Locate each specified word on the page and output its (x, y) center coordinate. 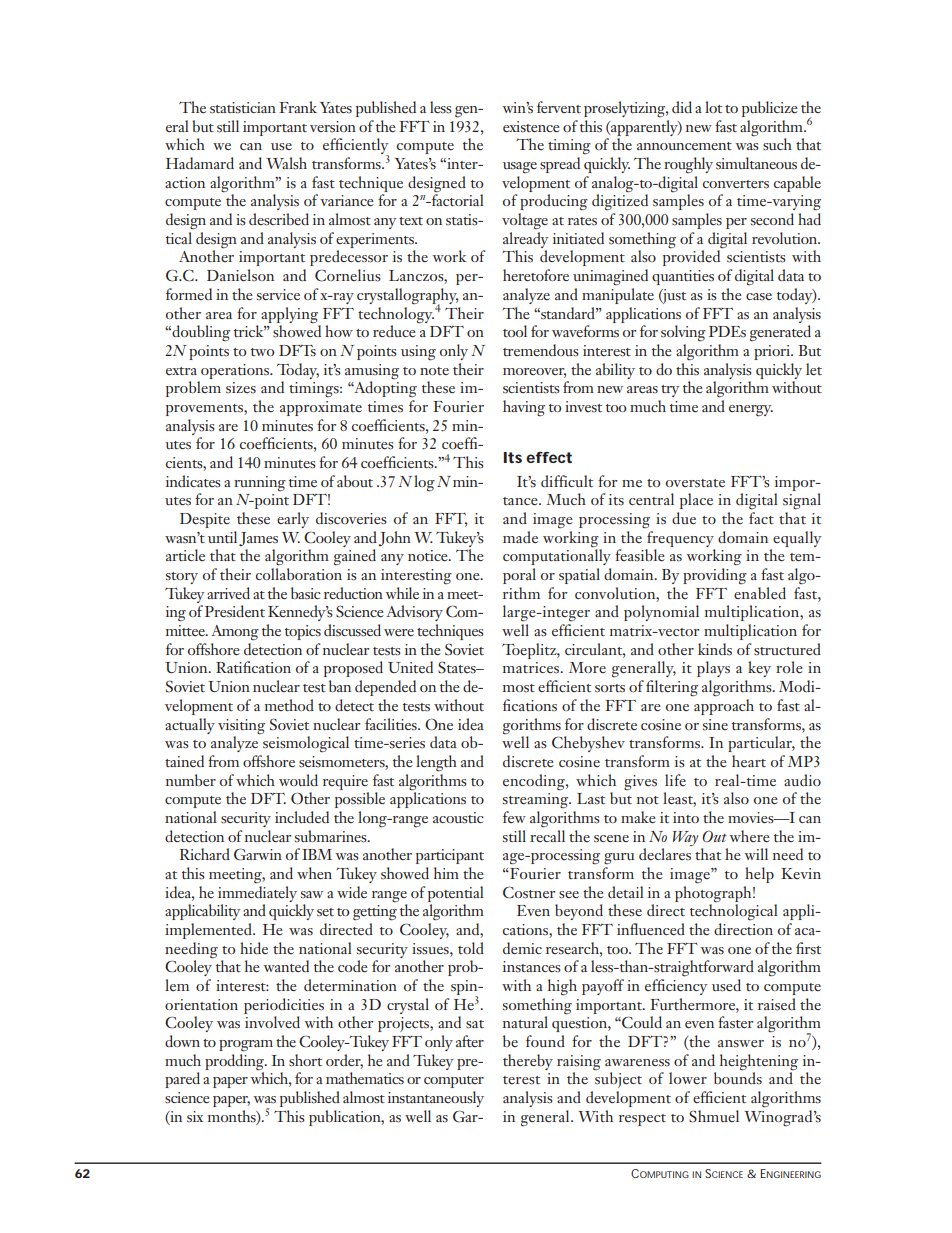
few (514, 817)
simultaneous (756, 163)
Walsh (286, 163)
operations (236, 371)
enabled (760, 593)
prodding (235, 1062)
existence (531, 126)
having (524, 408)
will (756, 854)
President (235, 611)
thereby (528, 1062)
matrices (532, 667)
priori (773, 352)
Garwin (258, 854)
